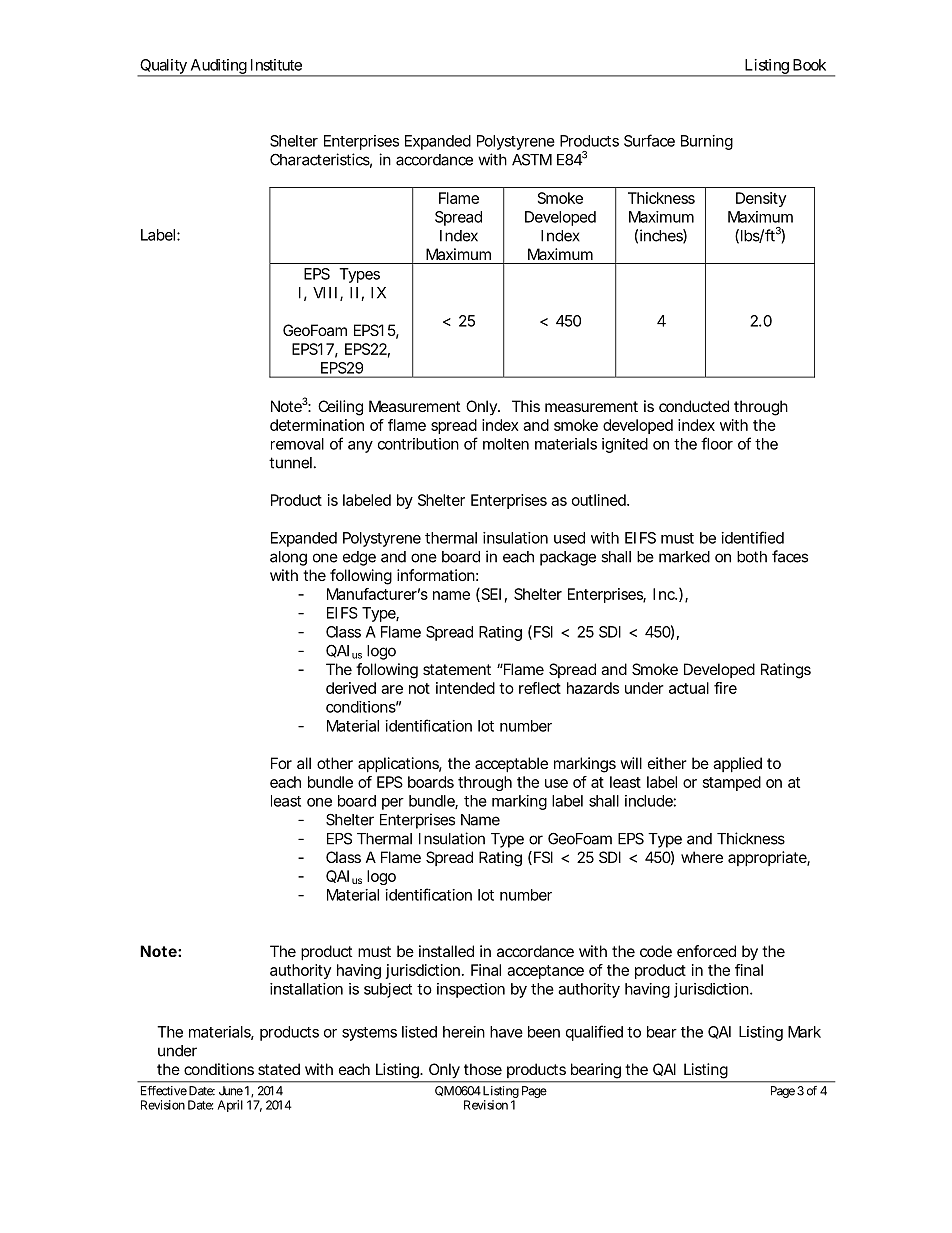 The height and width of the screenshot is (1233, 952). I want to click on ASTM, so click(532, 160).
